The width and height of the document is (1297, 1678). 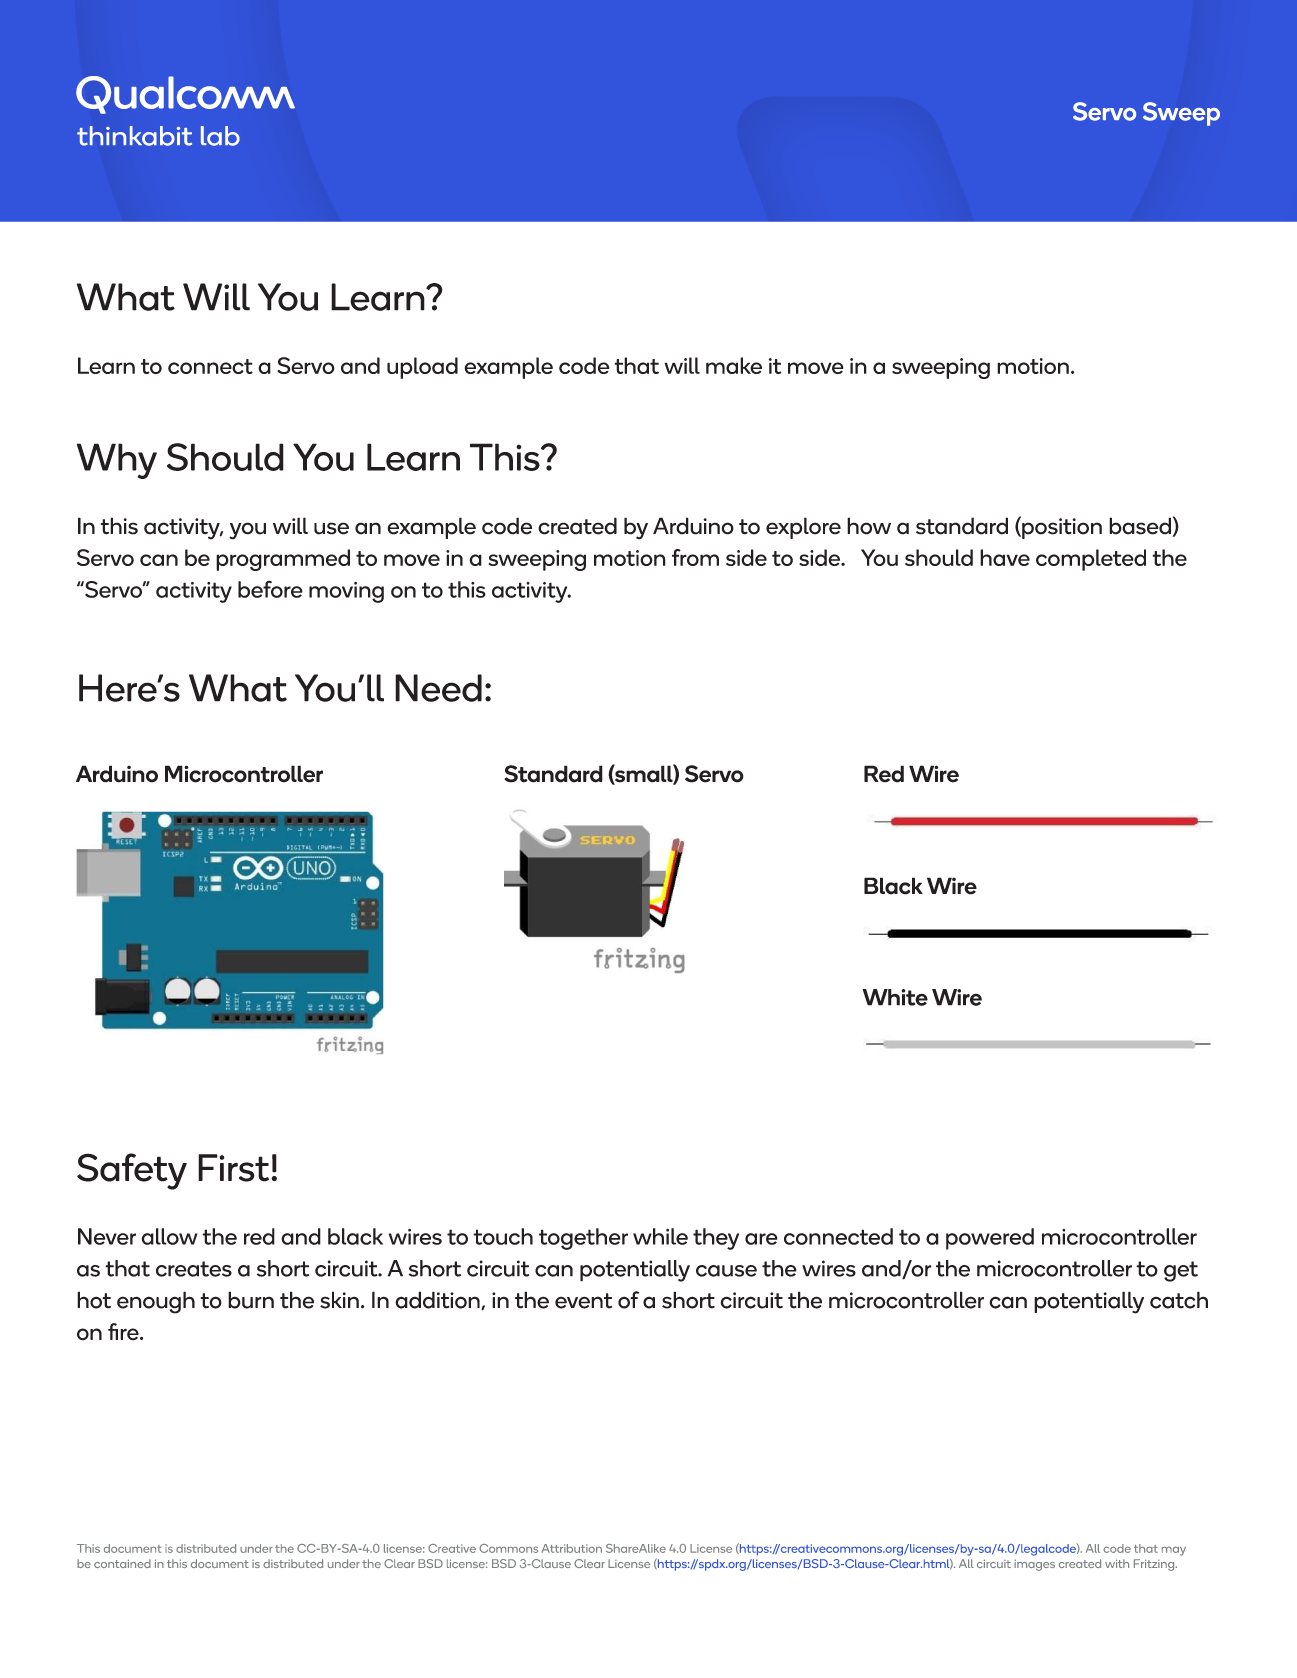 What do you see at coordinates (695, 557) in the document?
I see `from` at bounding box center [695, 557].
